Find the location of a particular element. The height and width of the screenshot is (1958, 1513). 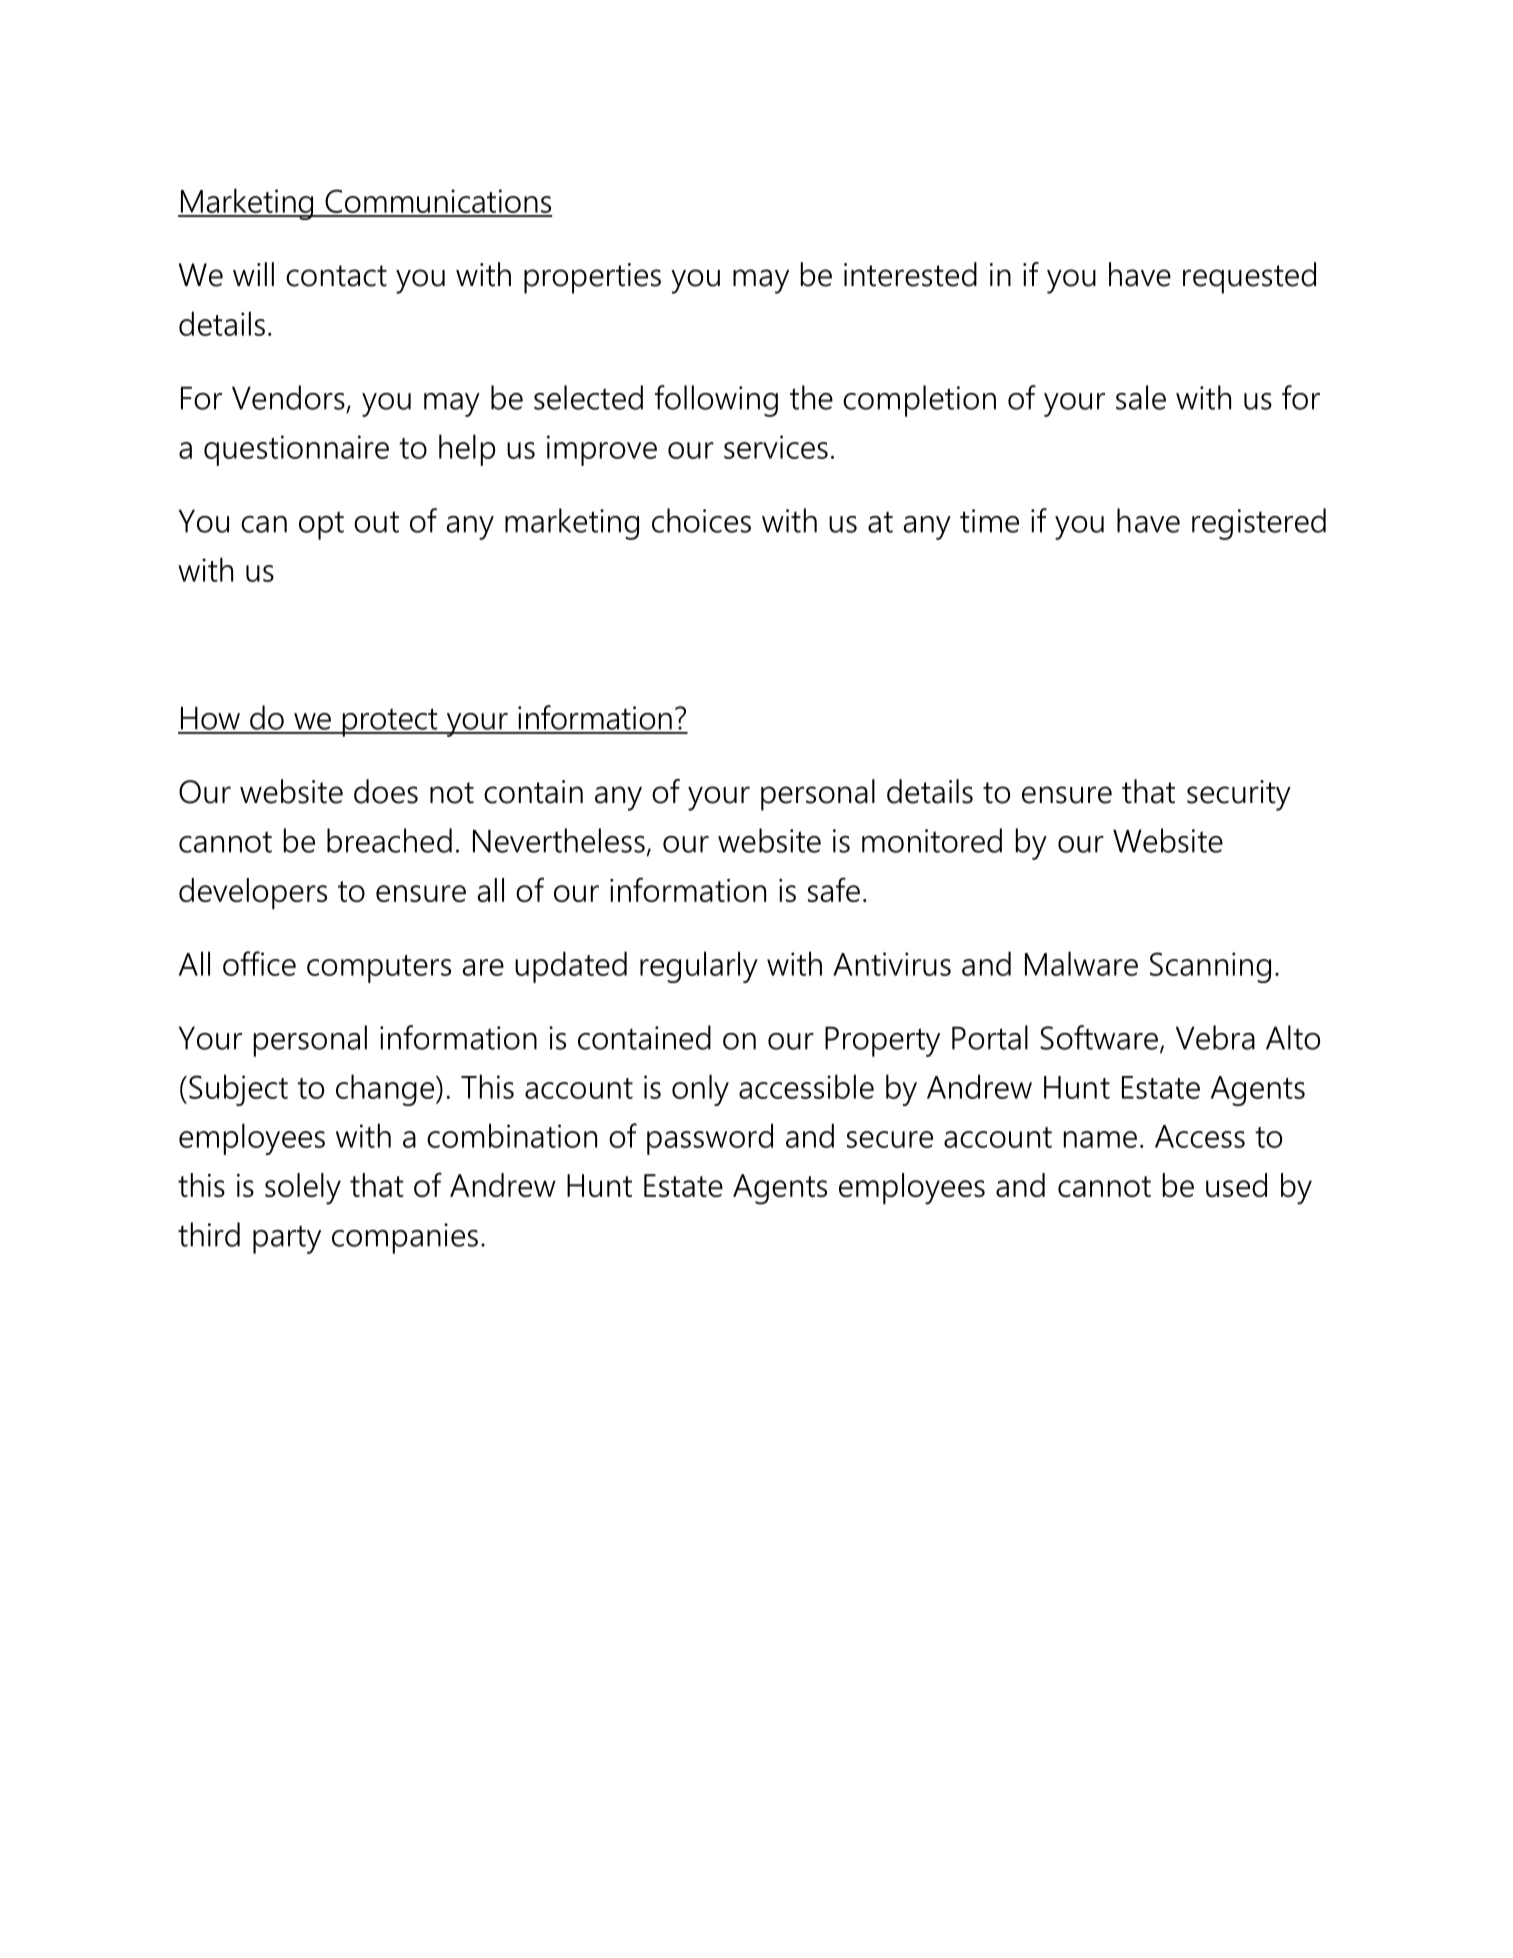

does is located at coordinates (386, 791).
